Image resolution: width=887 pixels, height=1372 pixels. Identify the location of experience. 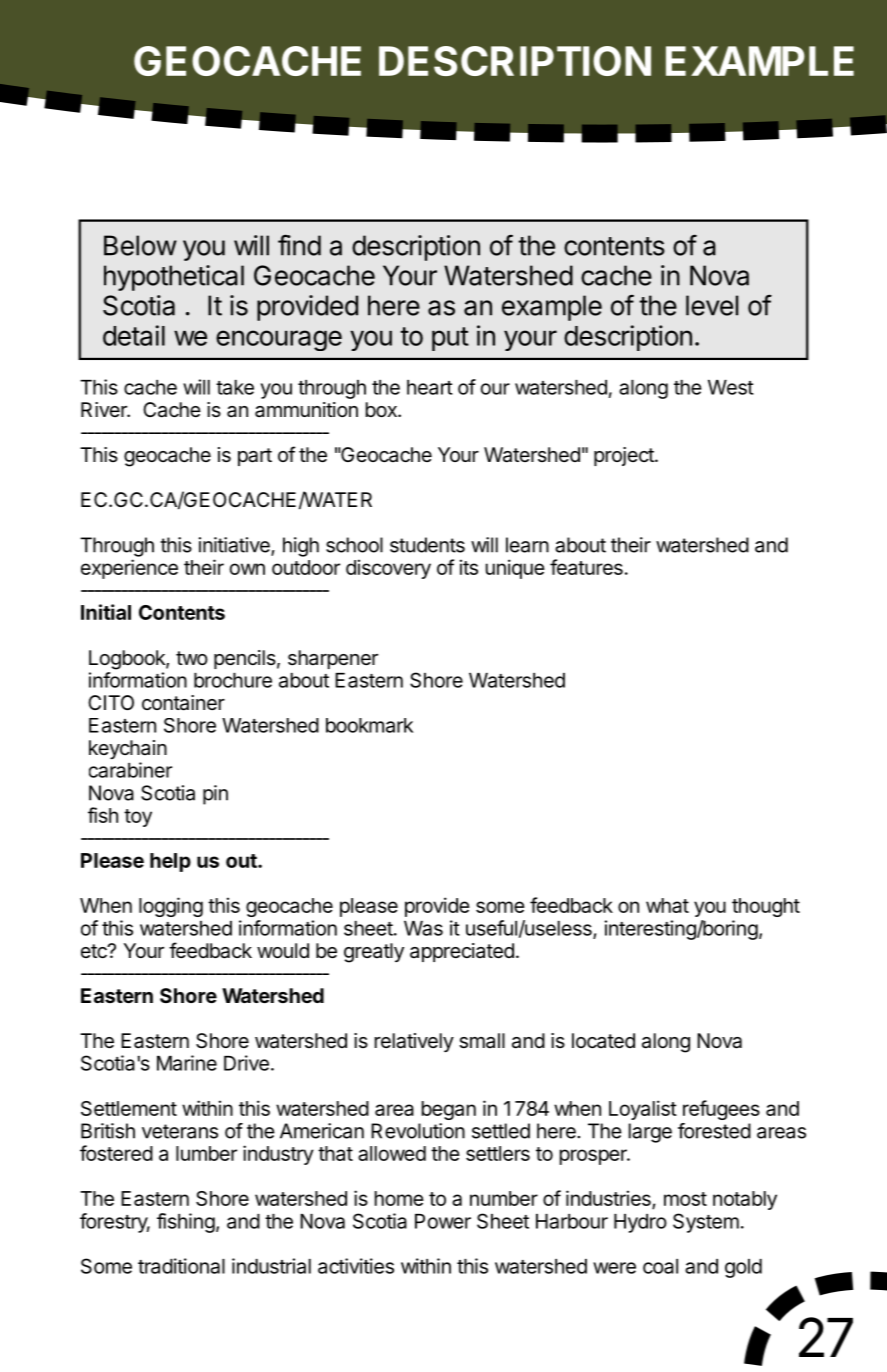
(129, 569).
